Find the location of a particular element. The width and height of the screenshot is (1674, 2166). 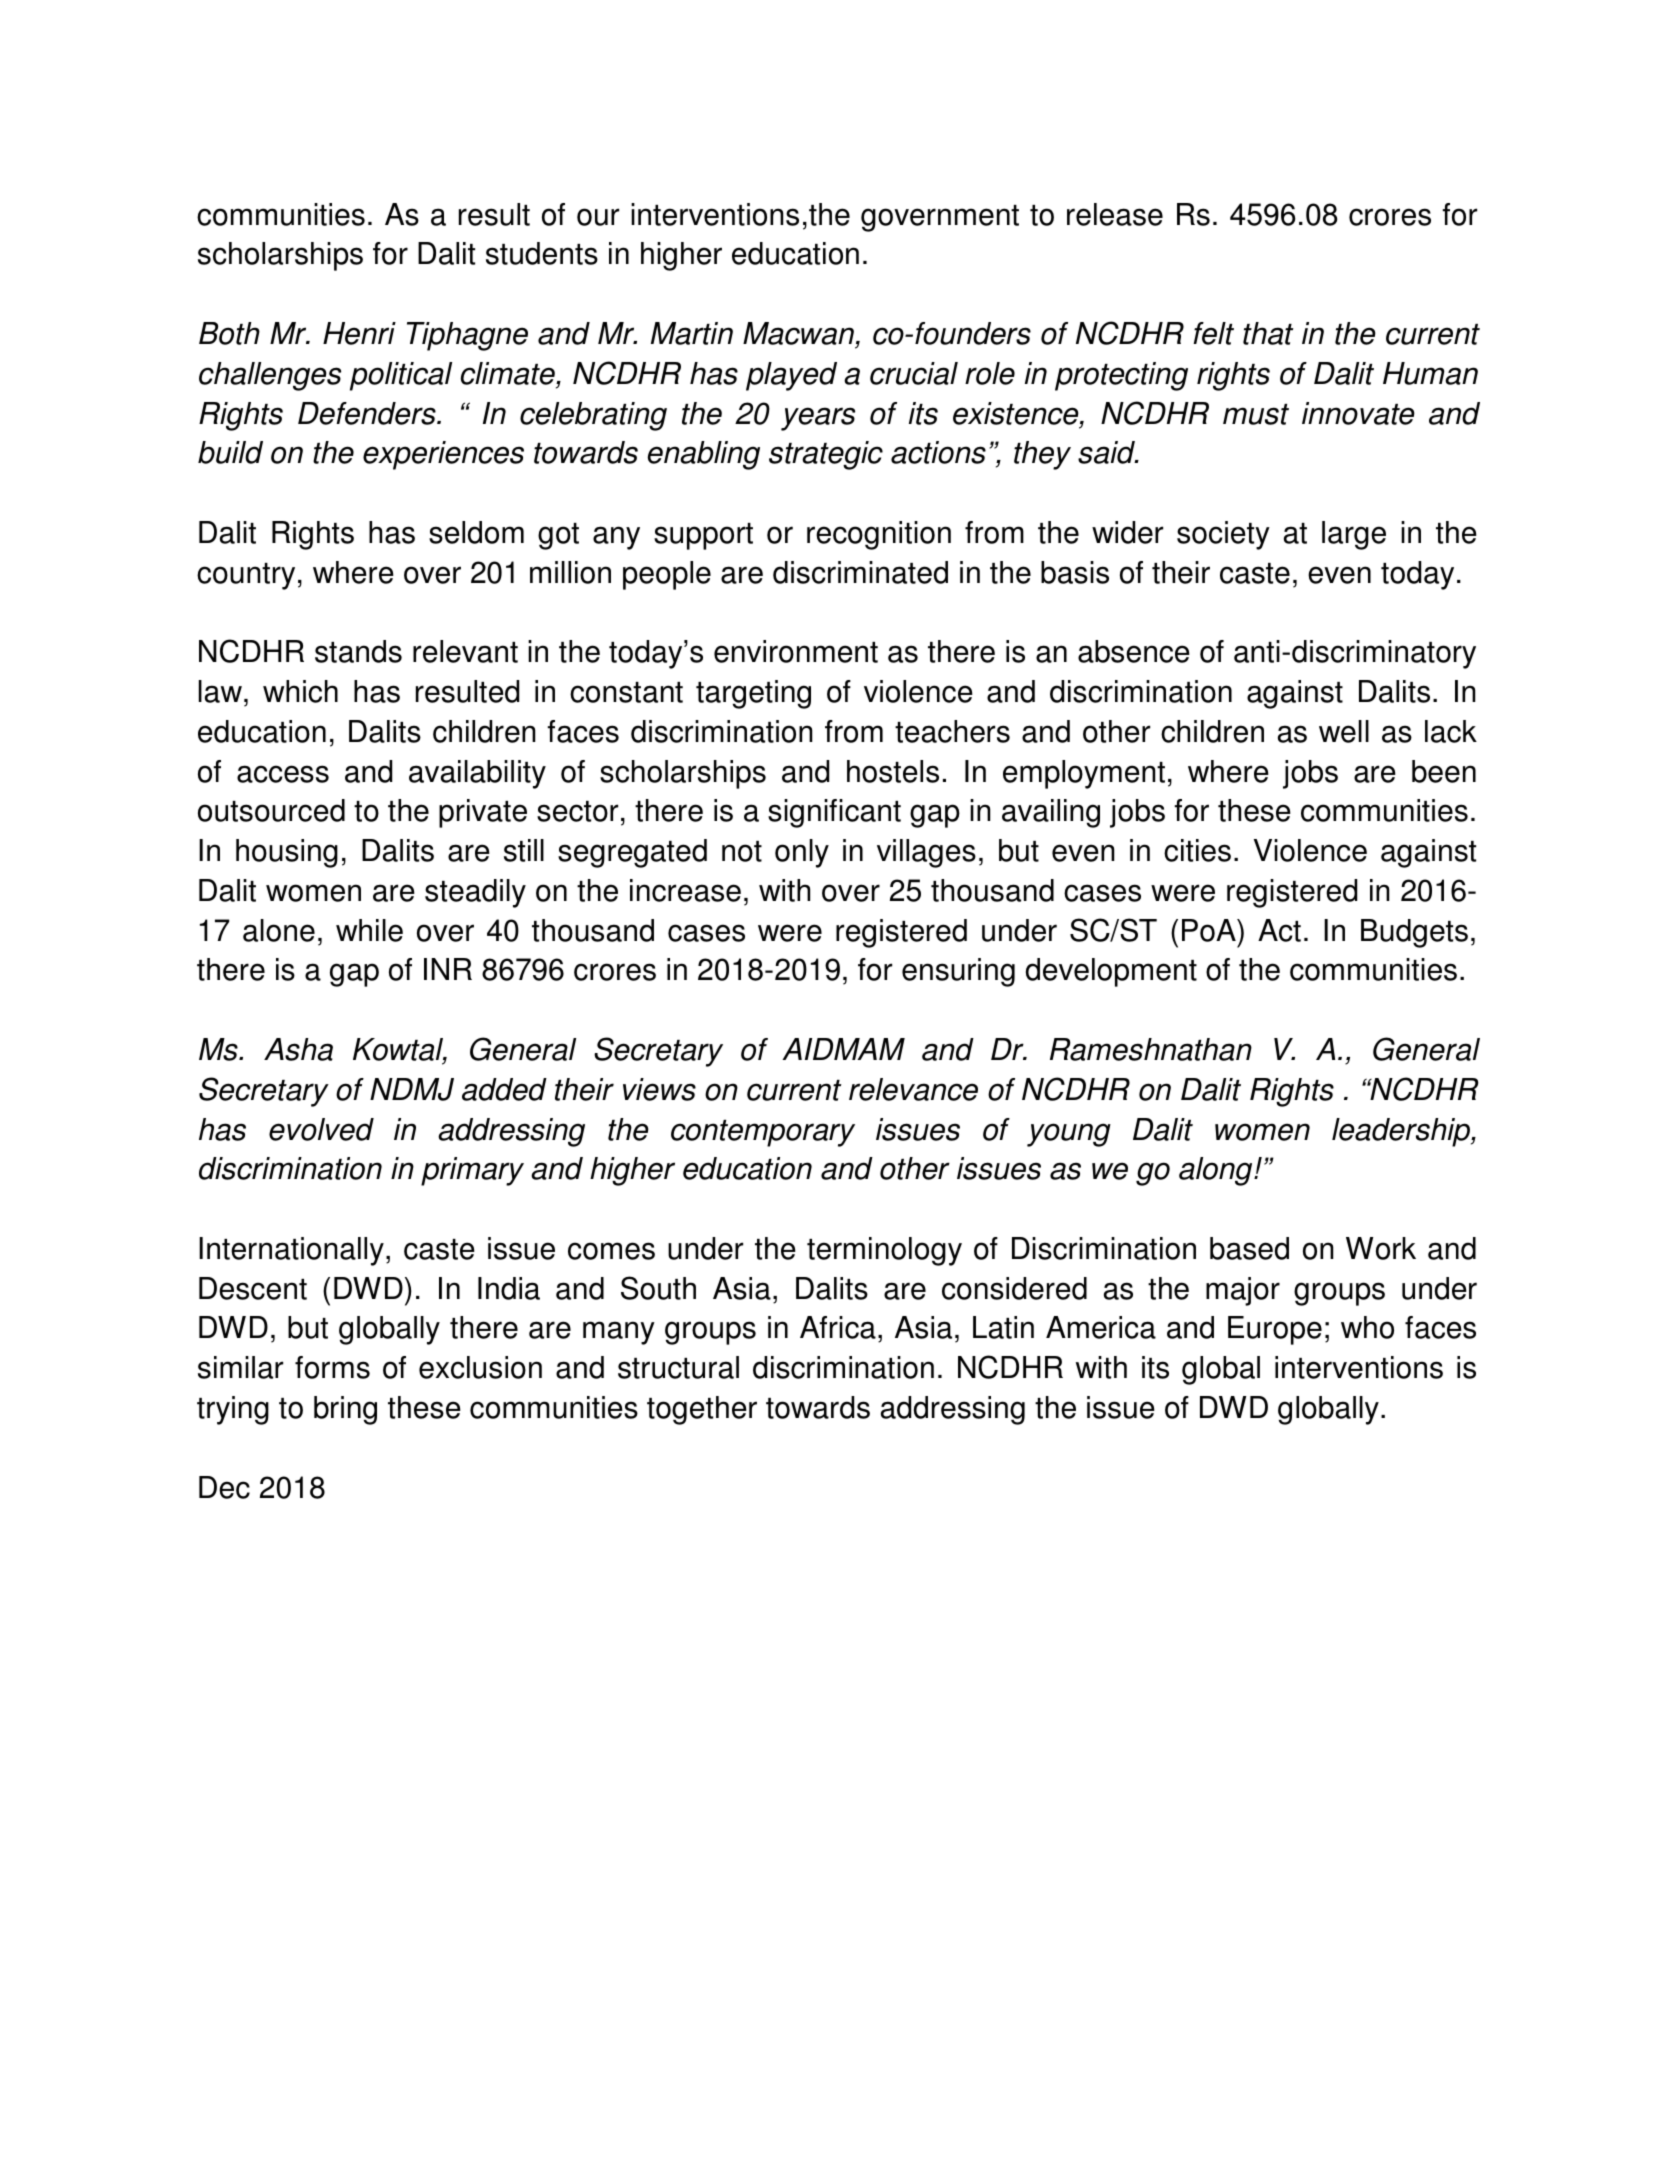

that is located at coordinates (1268, 333).
